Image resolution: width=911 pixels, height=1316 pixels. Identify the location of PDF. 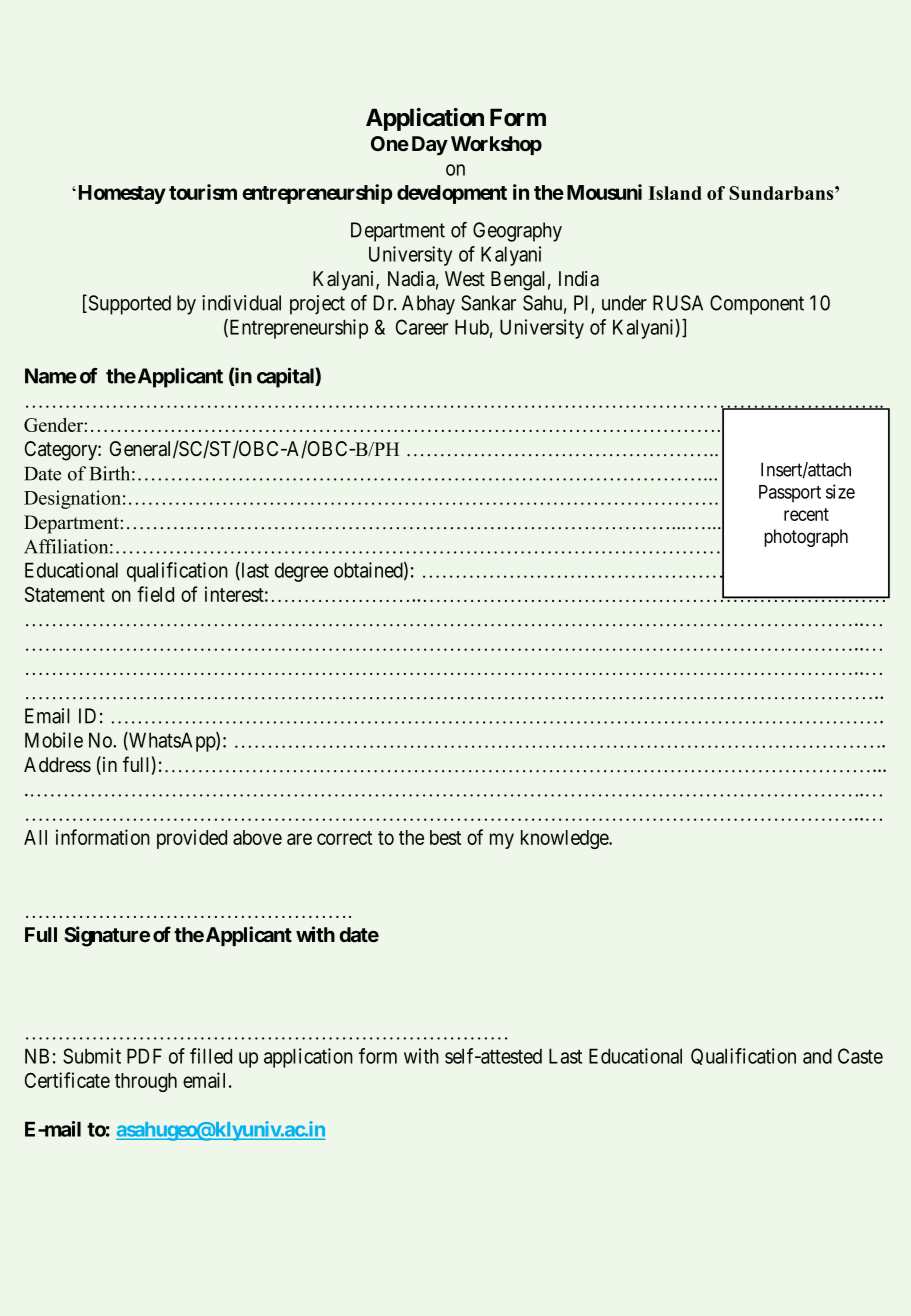
(144, 1056).
